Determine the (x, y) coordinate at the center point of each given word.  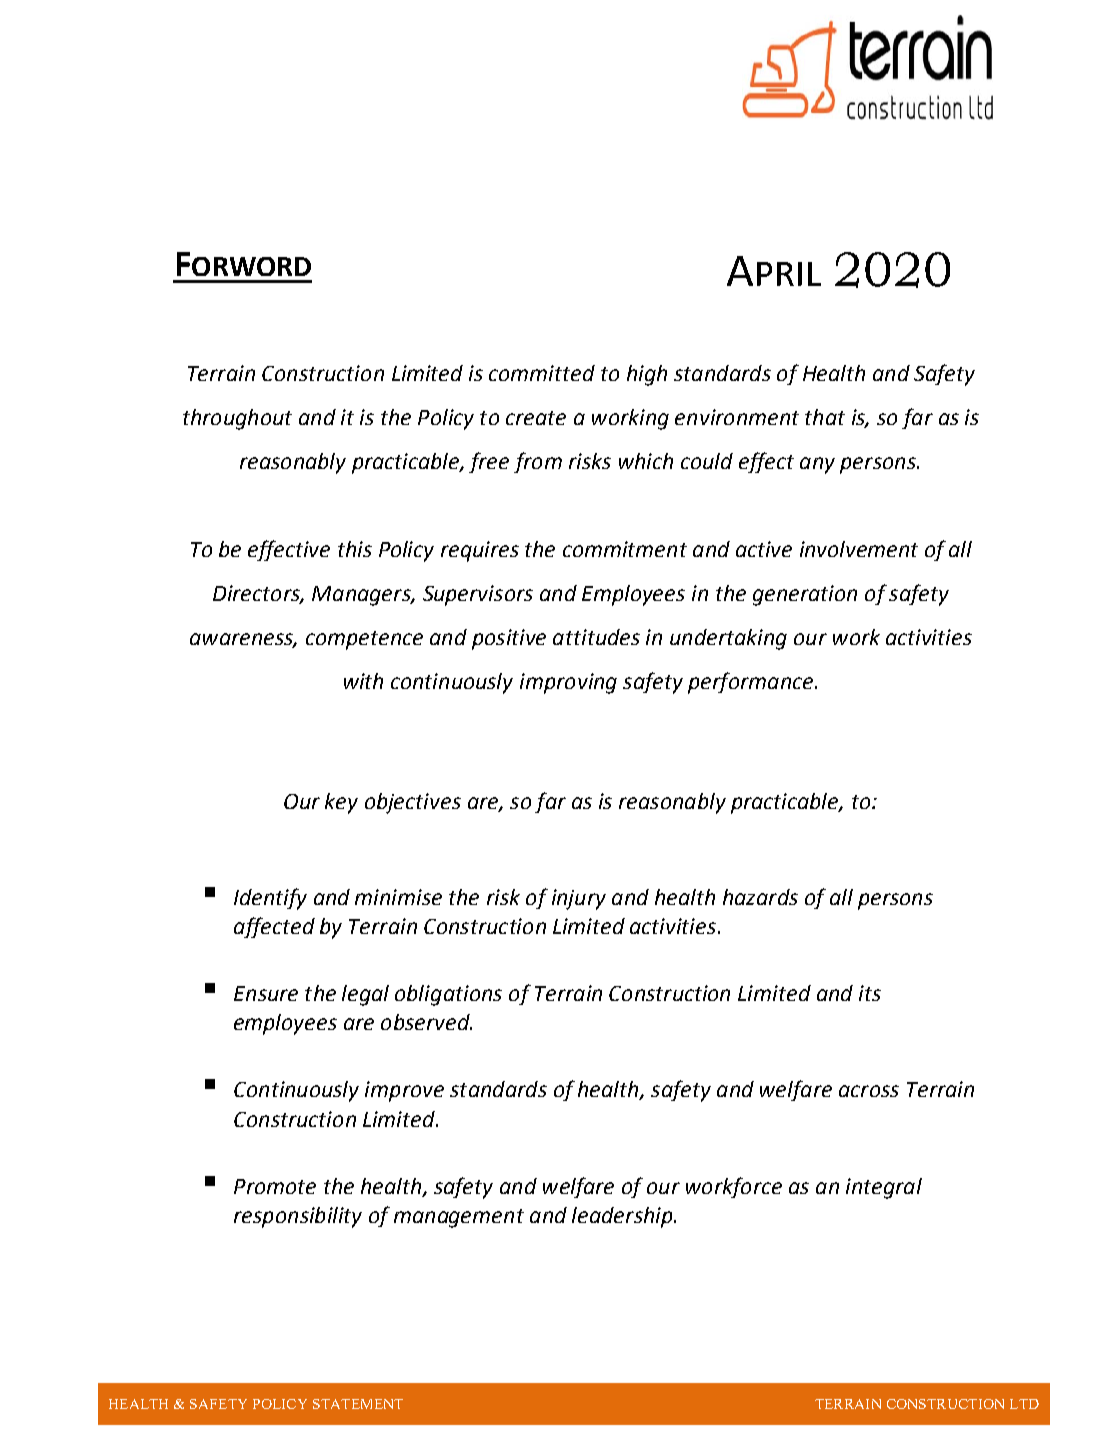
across (869, 1091)
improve (404, 1091)
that (825, 417)
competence (364, 640)
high (647, 375)
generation (805, 595)
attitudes (596, 637)
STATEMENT (358, 1404)
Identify (270, 899)
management (459, 1218)
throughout (237, 419)
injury (579, 899)
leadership (623, 1217)
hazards (760, 897)
